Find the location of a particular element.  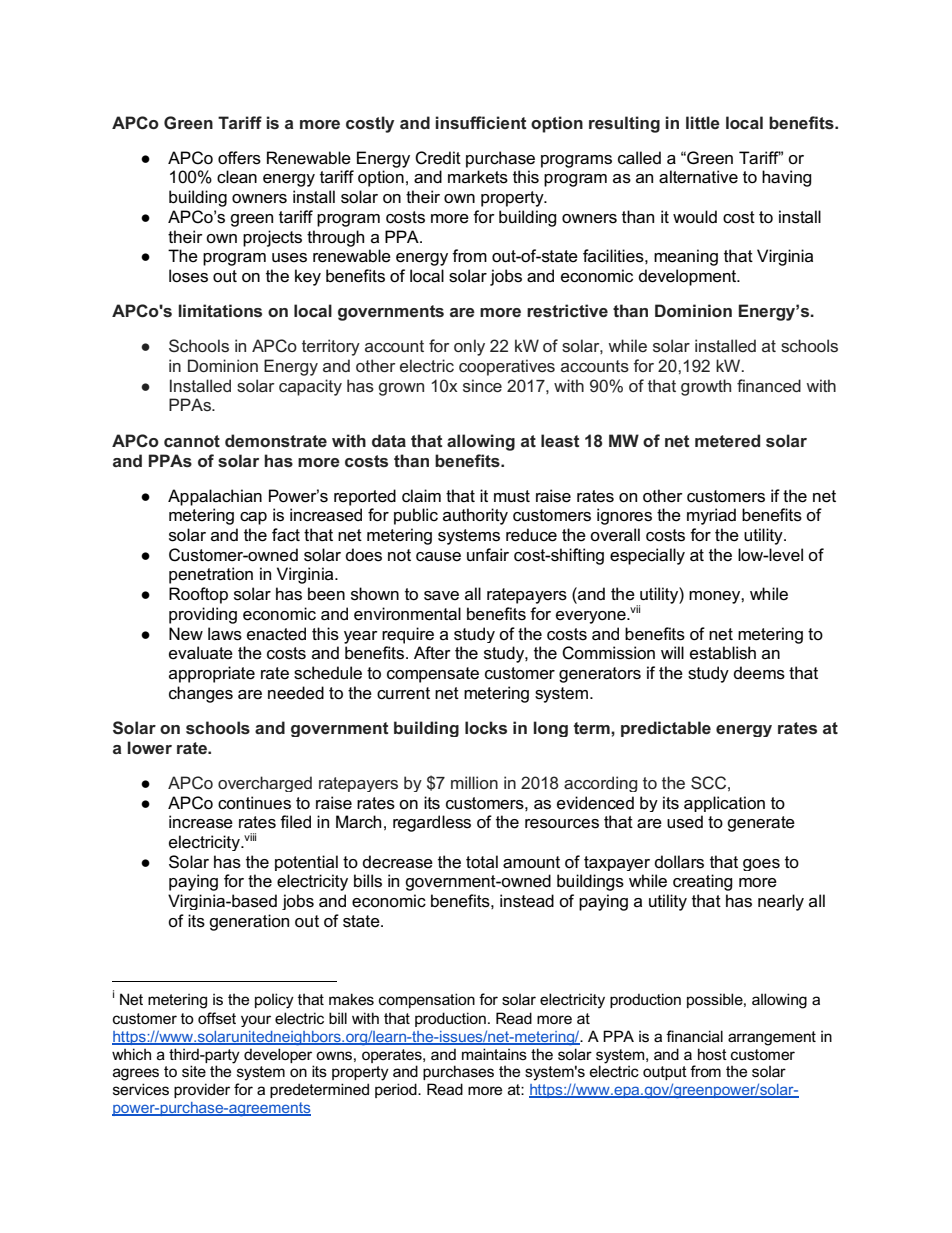

offers is located at coordinates (239, 158).
